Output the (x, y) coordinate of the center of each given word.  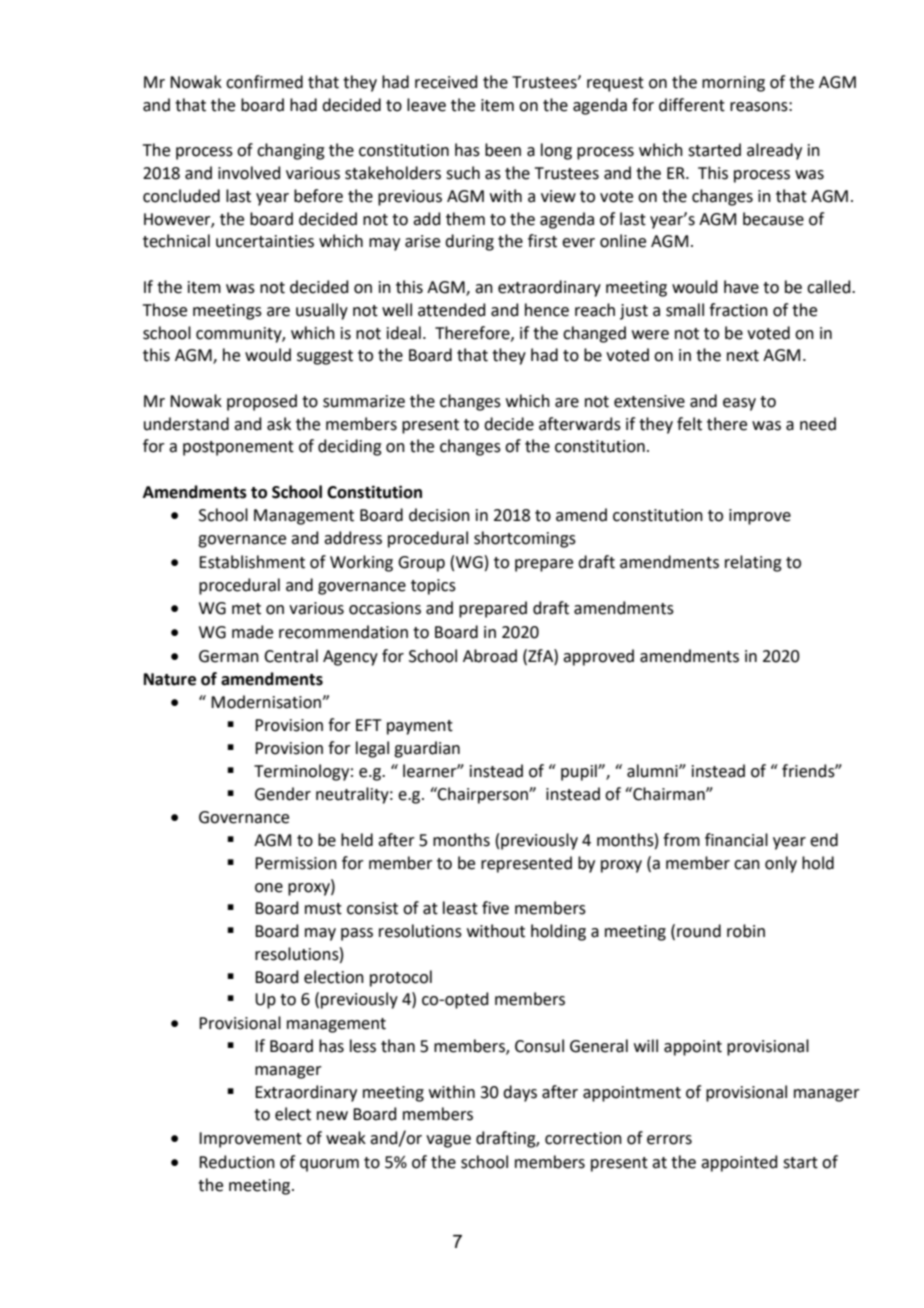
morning (733, 84)
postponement (238, 448)
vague (448, 1141)
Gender (283, 794)
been (503, 150)
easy (739, 404)
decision (439, 515)
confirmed (264, 82)
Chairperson (483, 795)
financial (736, 840)
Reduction (237, 1162)
